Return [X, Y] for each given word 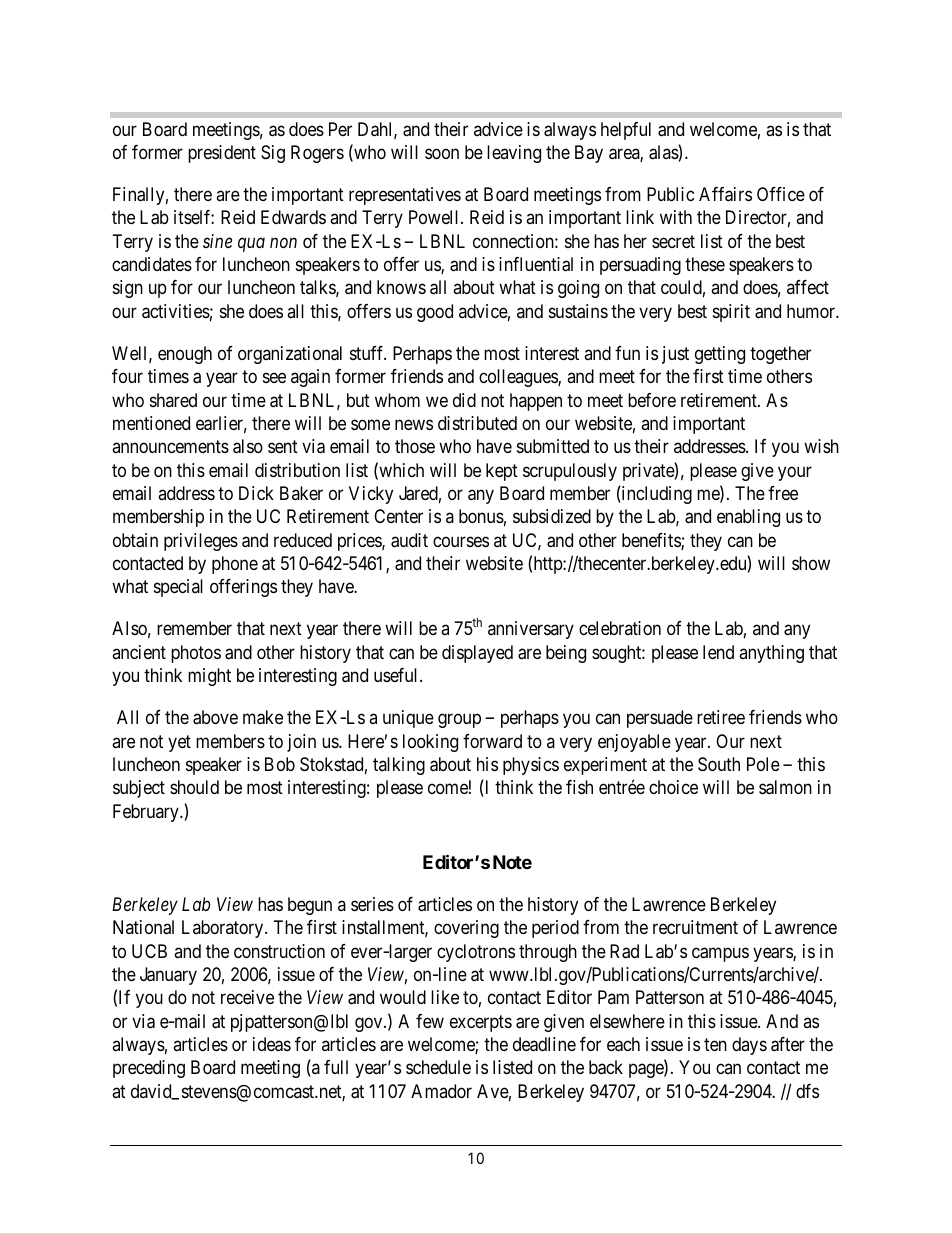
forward [492, 741]
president [222, 154]
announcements [170, 446]
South [719, 764]
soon [442, 153]
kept [502, 472]
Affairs [725, 194]
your [795, 473]
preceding [149, 1069]
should [194, 787]
